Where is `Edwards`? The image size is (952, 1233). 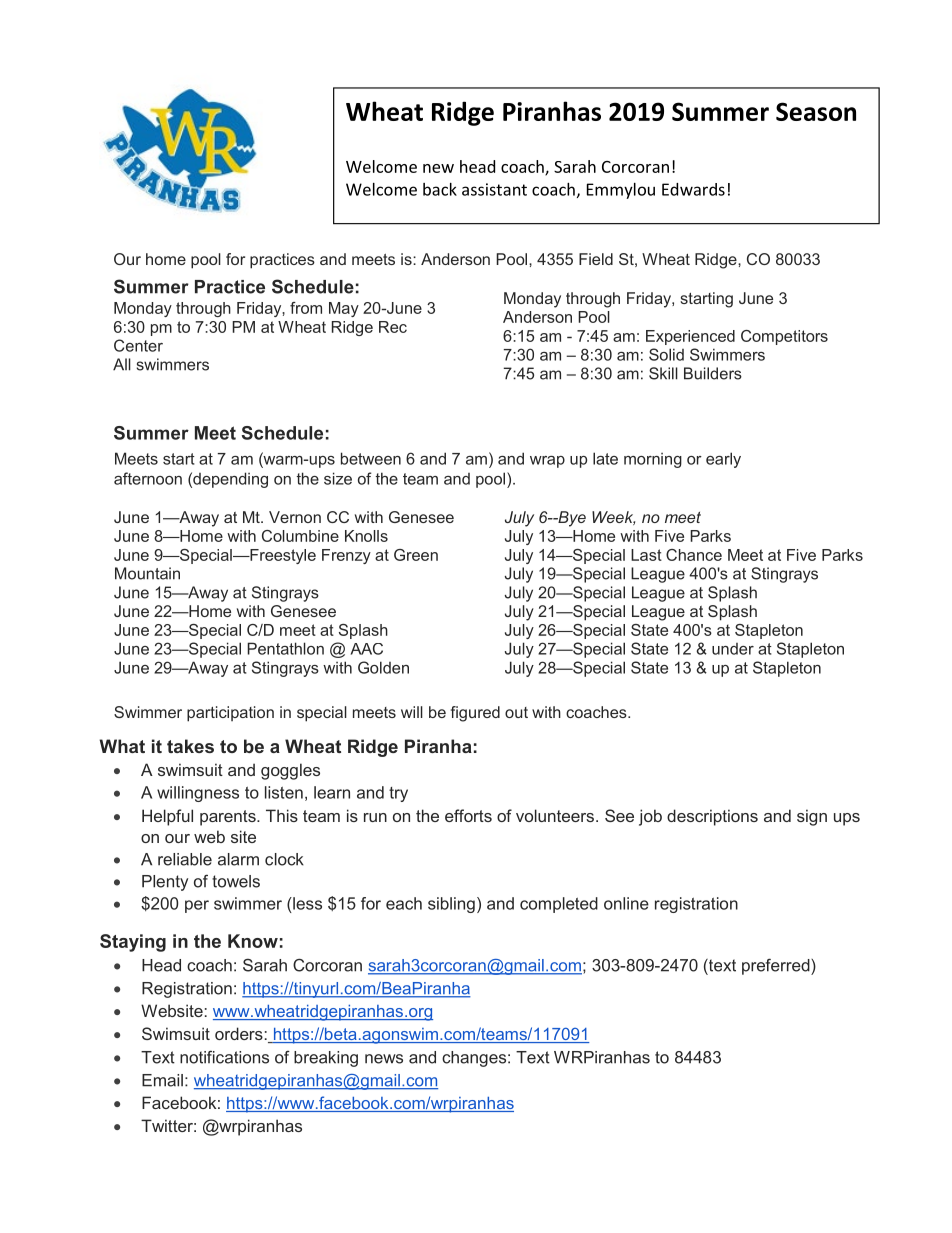
Edwards is located at coordinates (693, 189).
